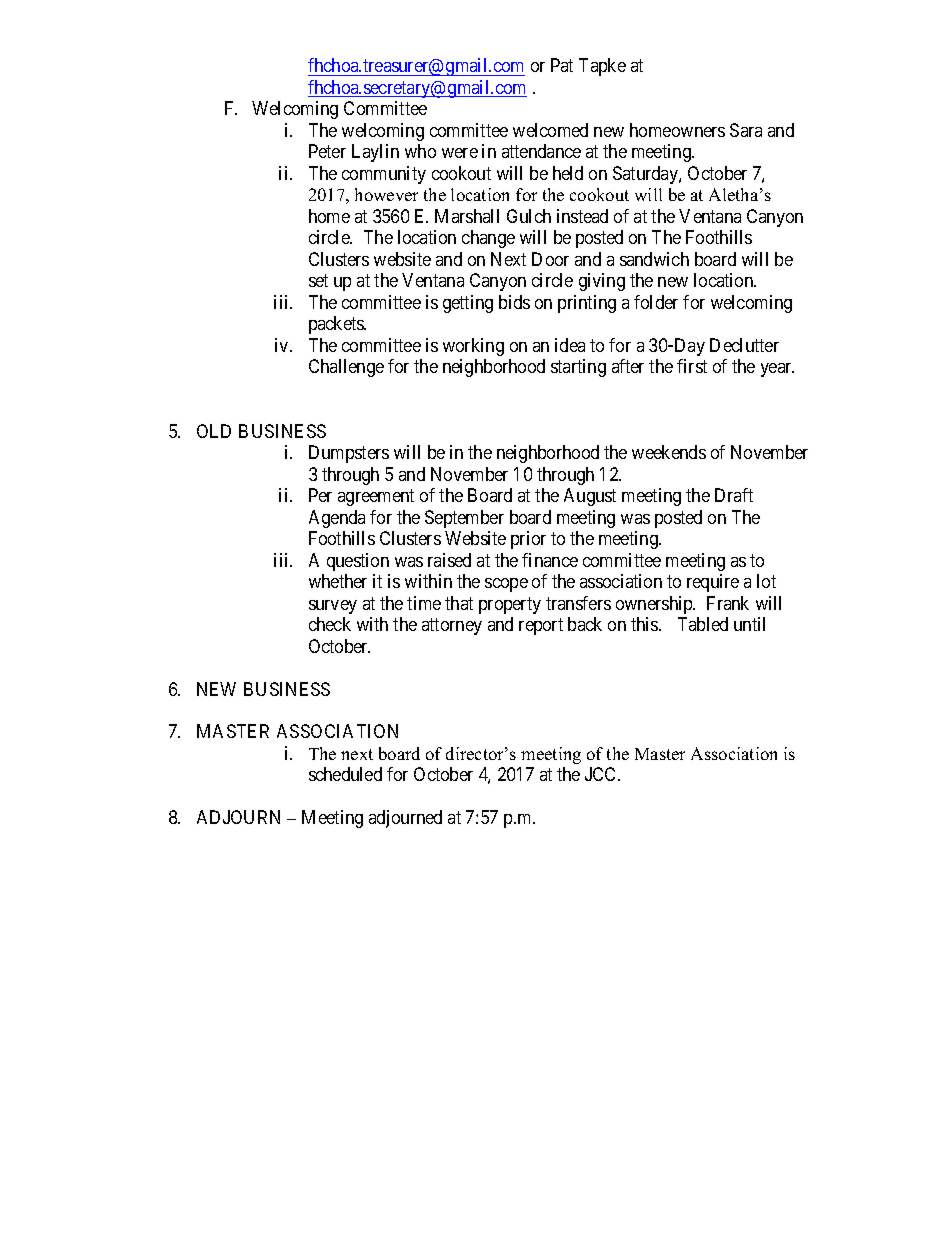 This page has width=952, height=1233. What do you see at coordinates (734, 495) in the page?
I see `Draft` at bounding box center [734, 495].
